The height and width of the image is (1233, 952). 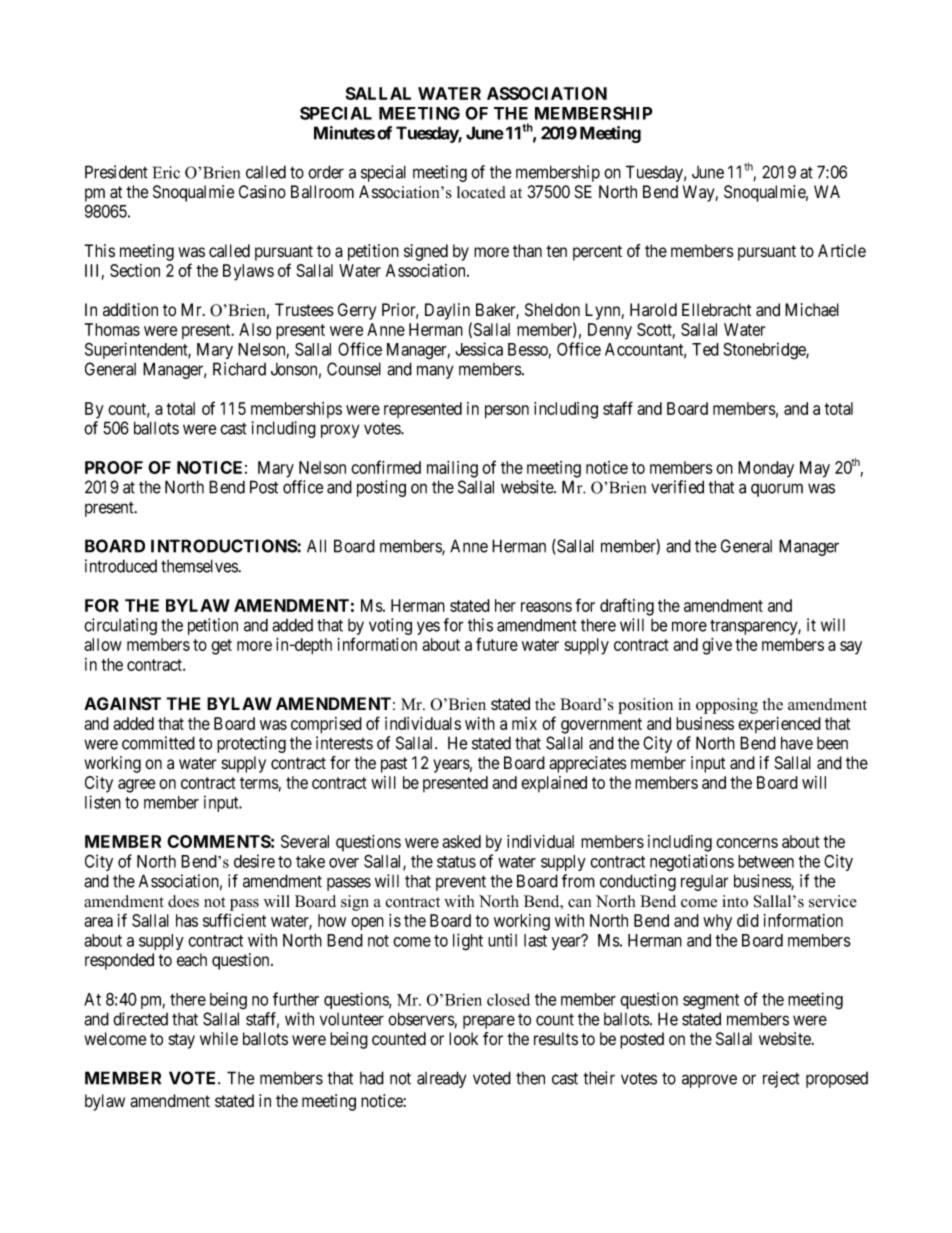 I want to click on Eric, so click(x=166, y=172).
